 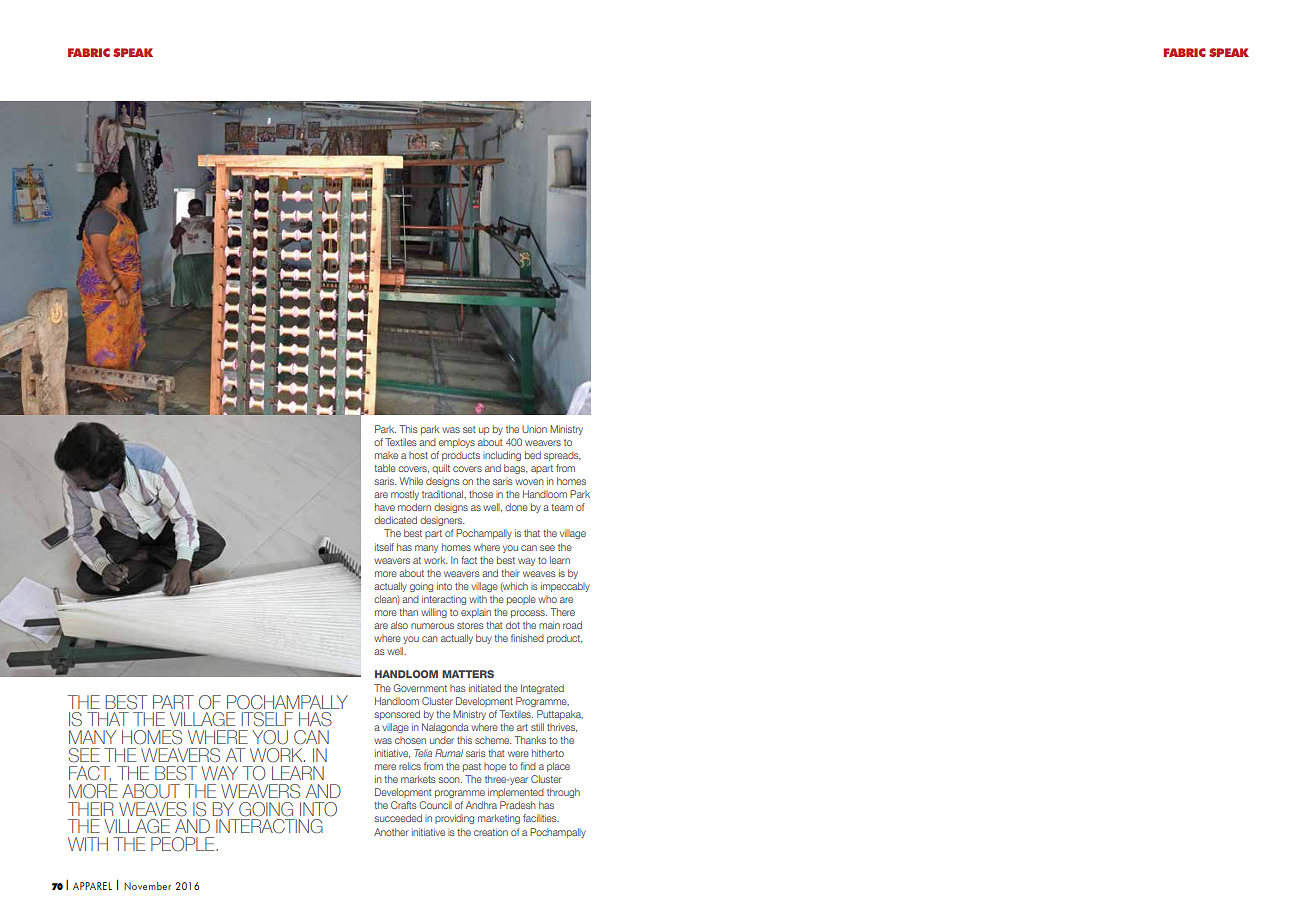 What do you see at coordinates (147, 886) in the screenshot?
I see `November` at bounding box center [147, 886].
